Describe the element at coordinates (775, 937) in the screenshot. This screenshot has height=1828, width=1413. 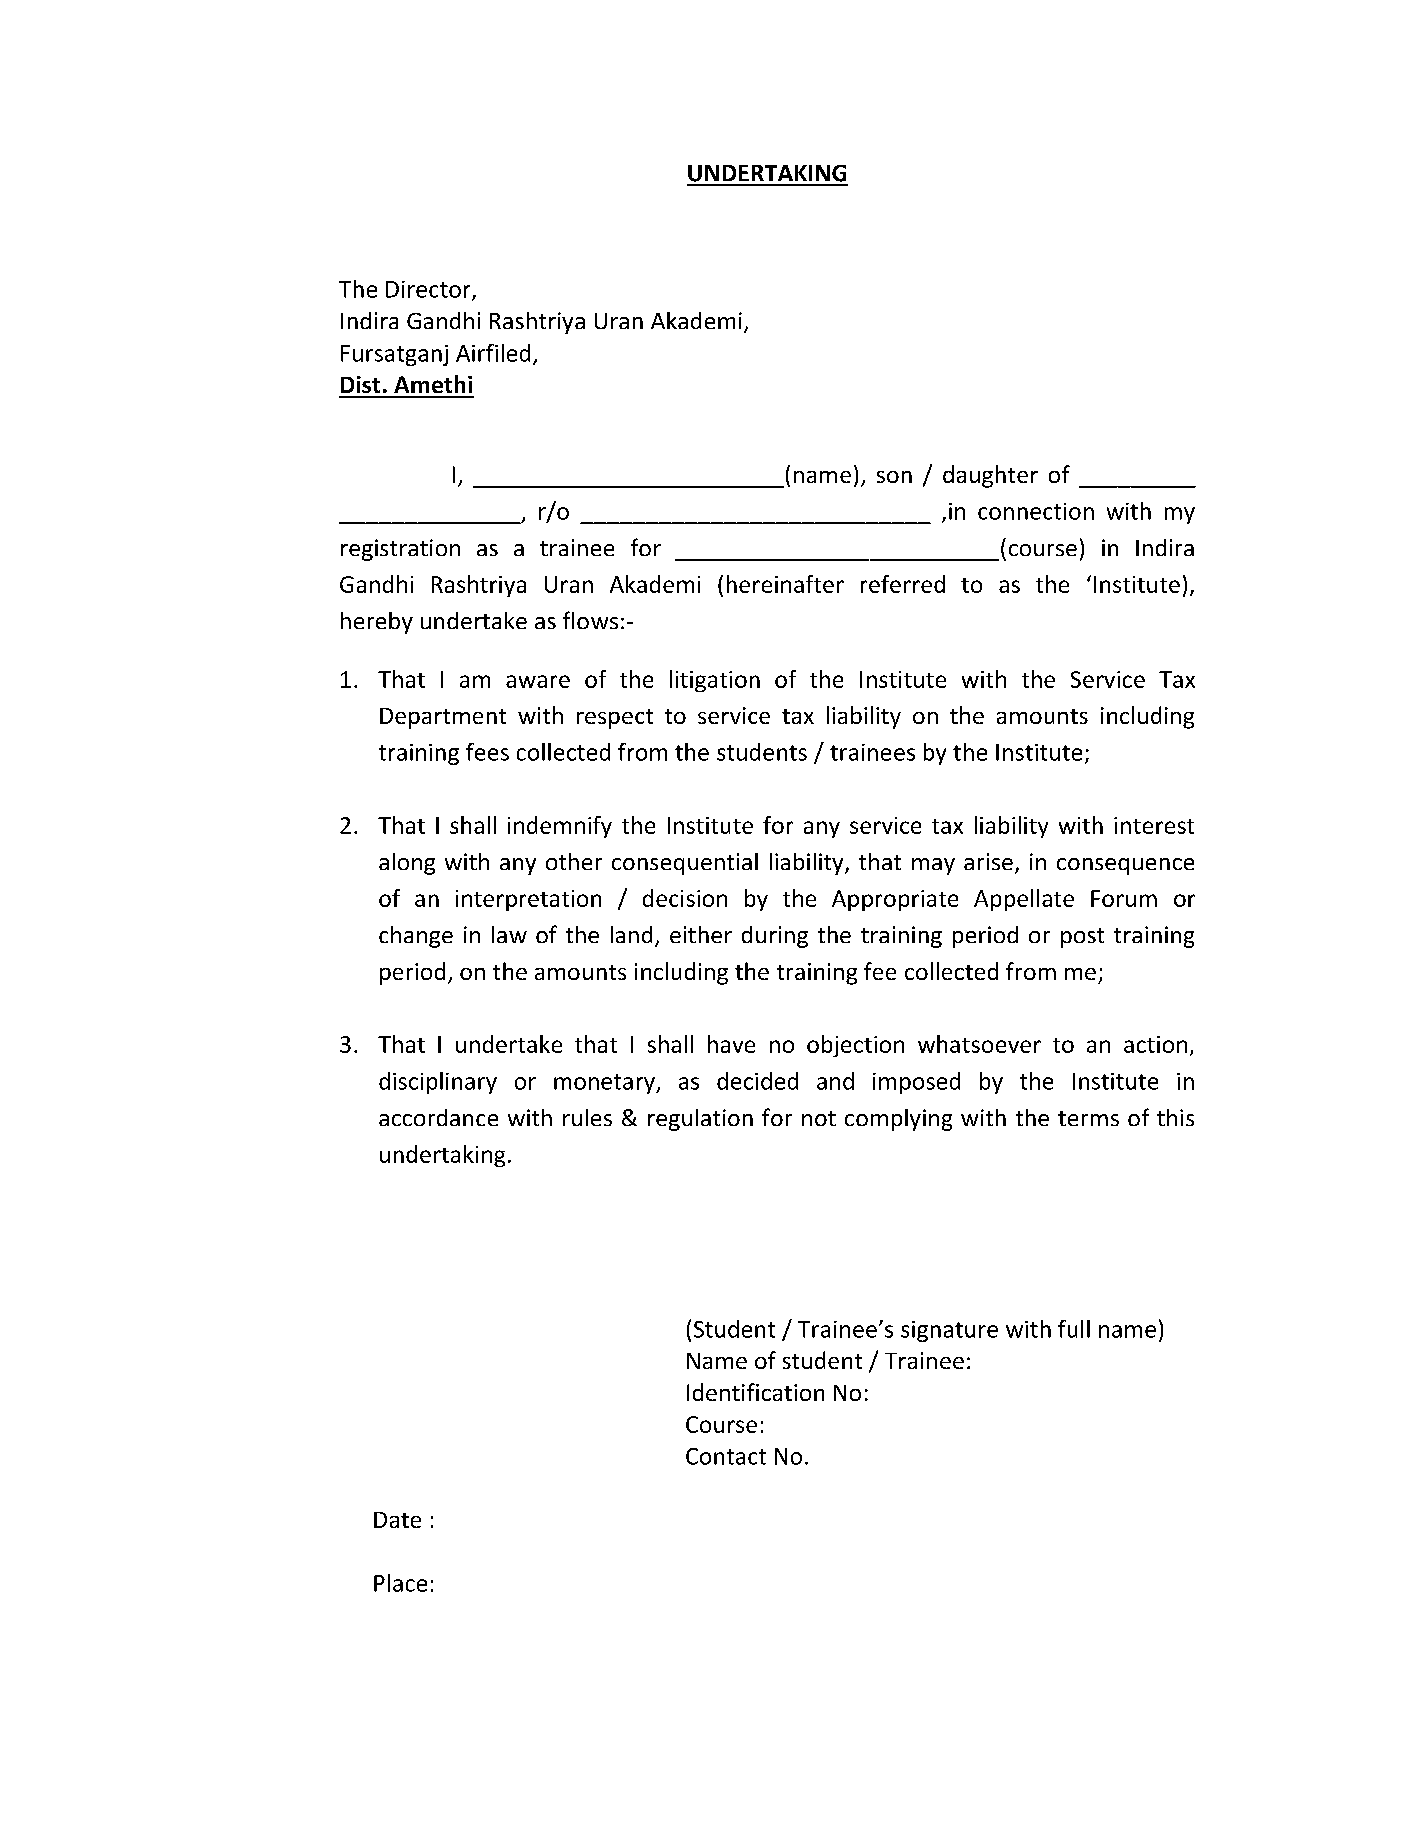
I see `during` at that location.
